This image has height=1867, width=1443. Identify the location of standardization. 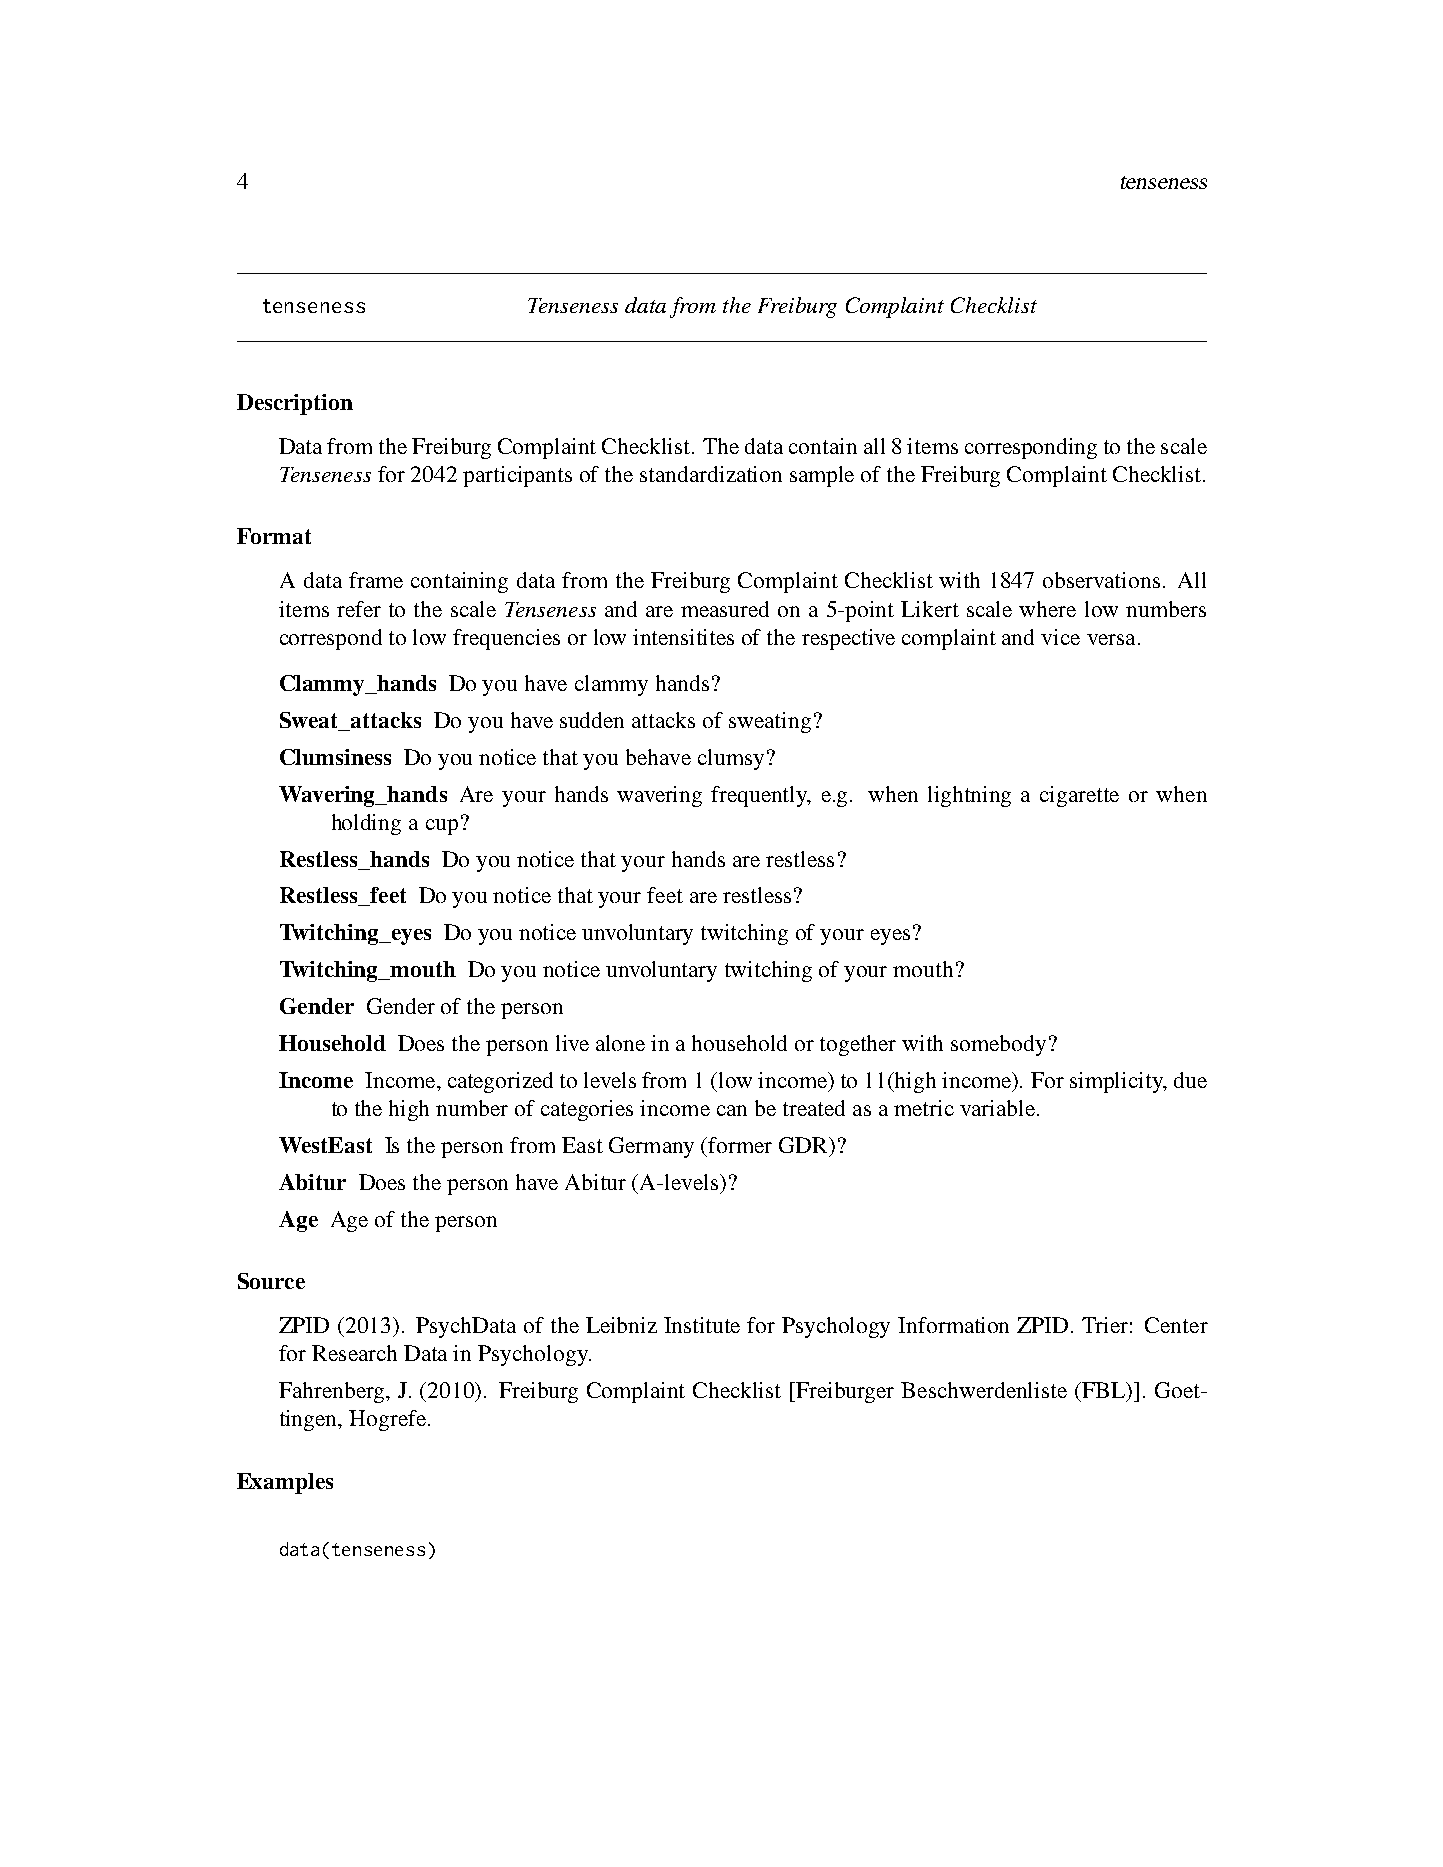
(711, 474).
